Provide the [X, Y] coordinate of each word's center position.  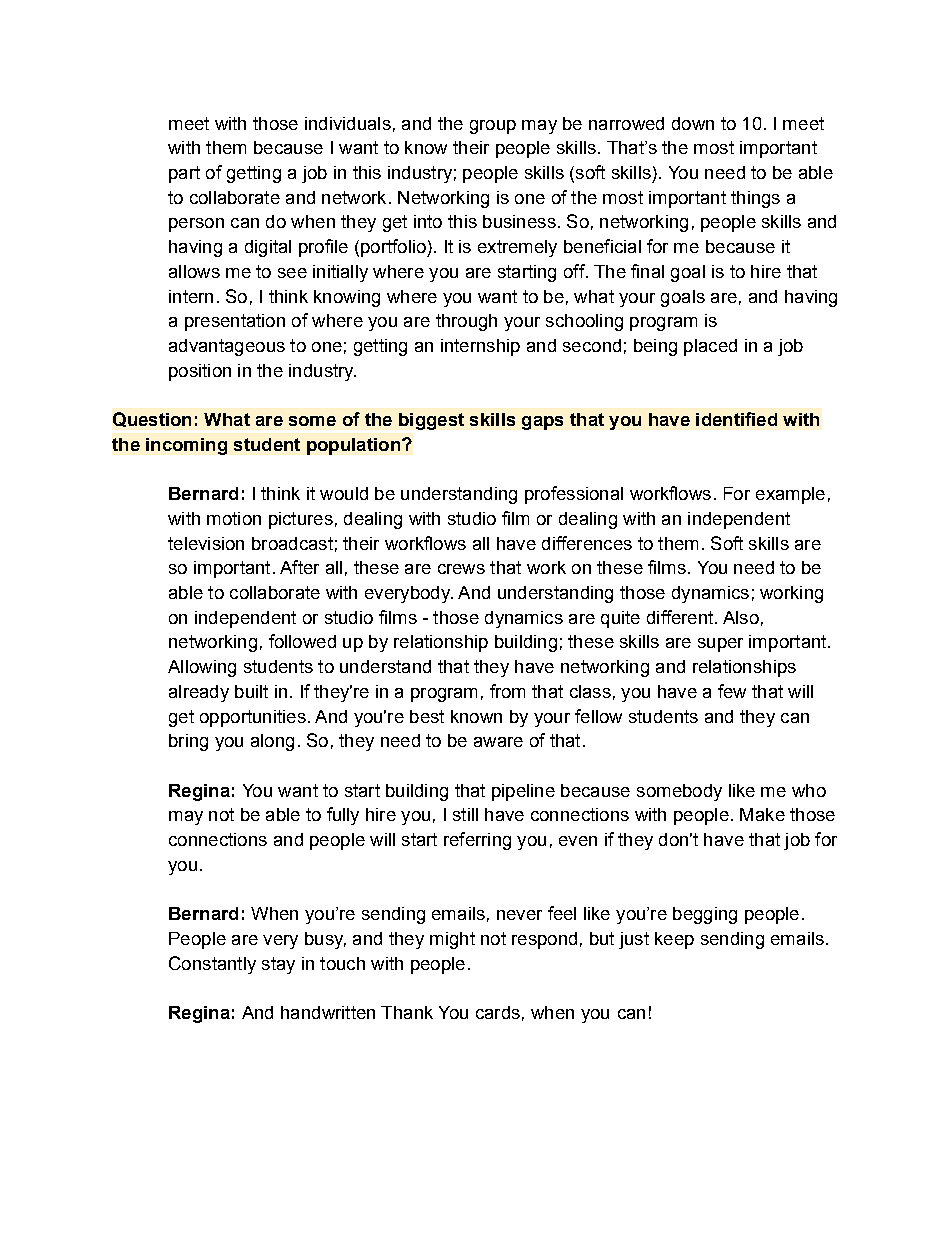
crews [461, 569]
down [693, 123]
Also [741, 617]
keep [674, 940]
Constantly [212, 965]
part [184, 174]
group [493, 127]
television [206, 543]
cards [498, 1012]
